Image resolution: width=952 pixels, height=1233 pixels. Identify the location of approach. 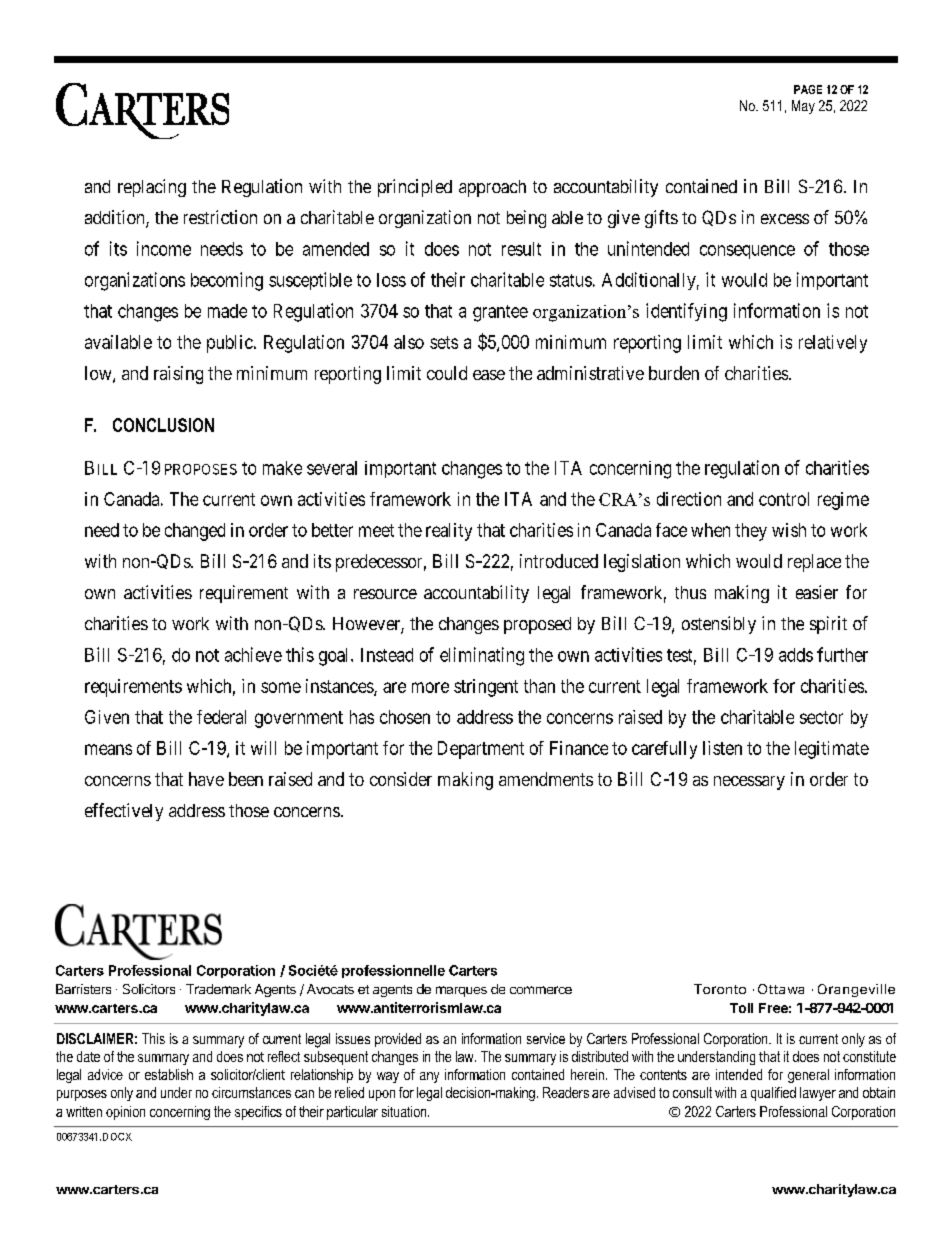
(492, 188).
